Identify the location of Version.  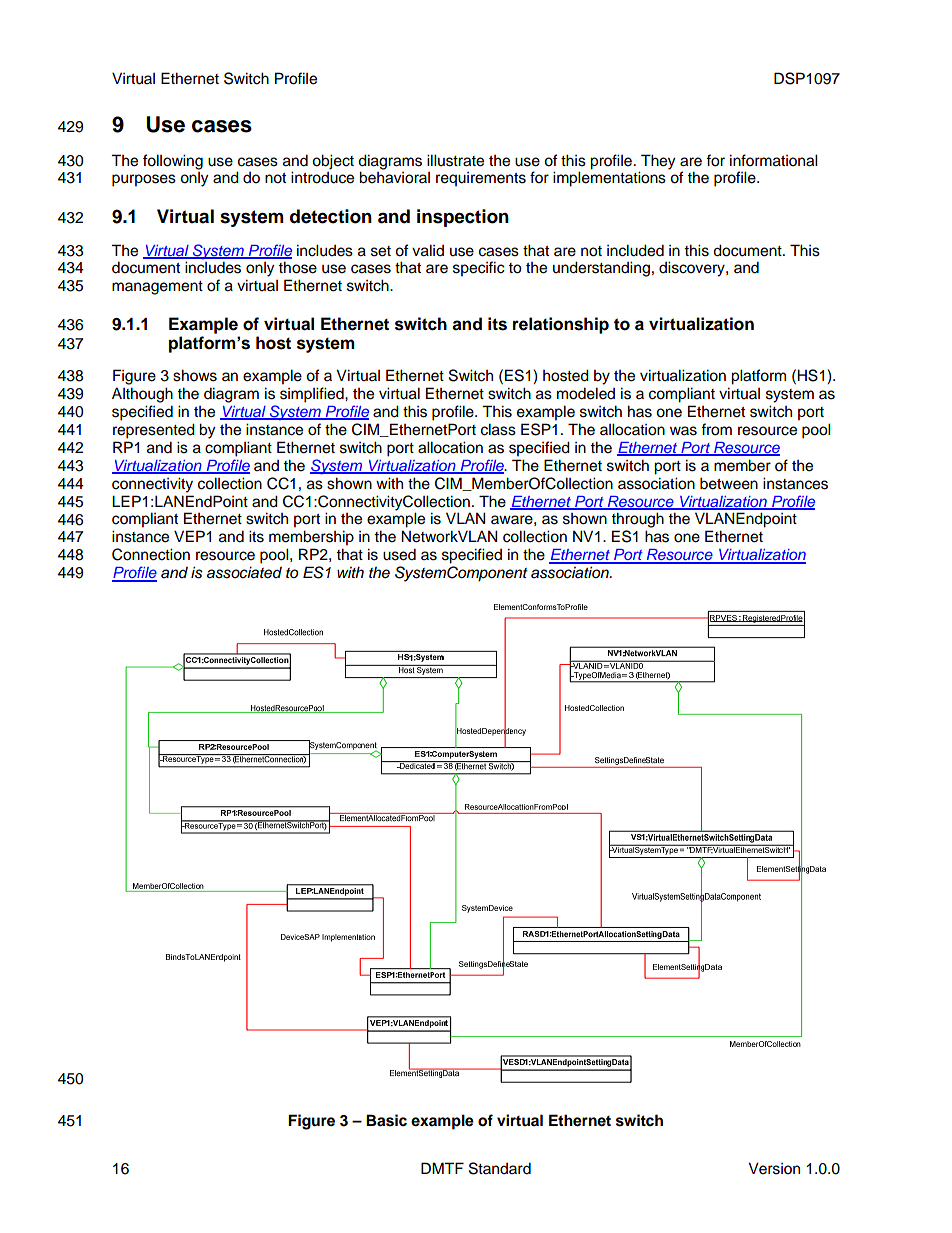
(774, 1168).
